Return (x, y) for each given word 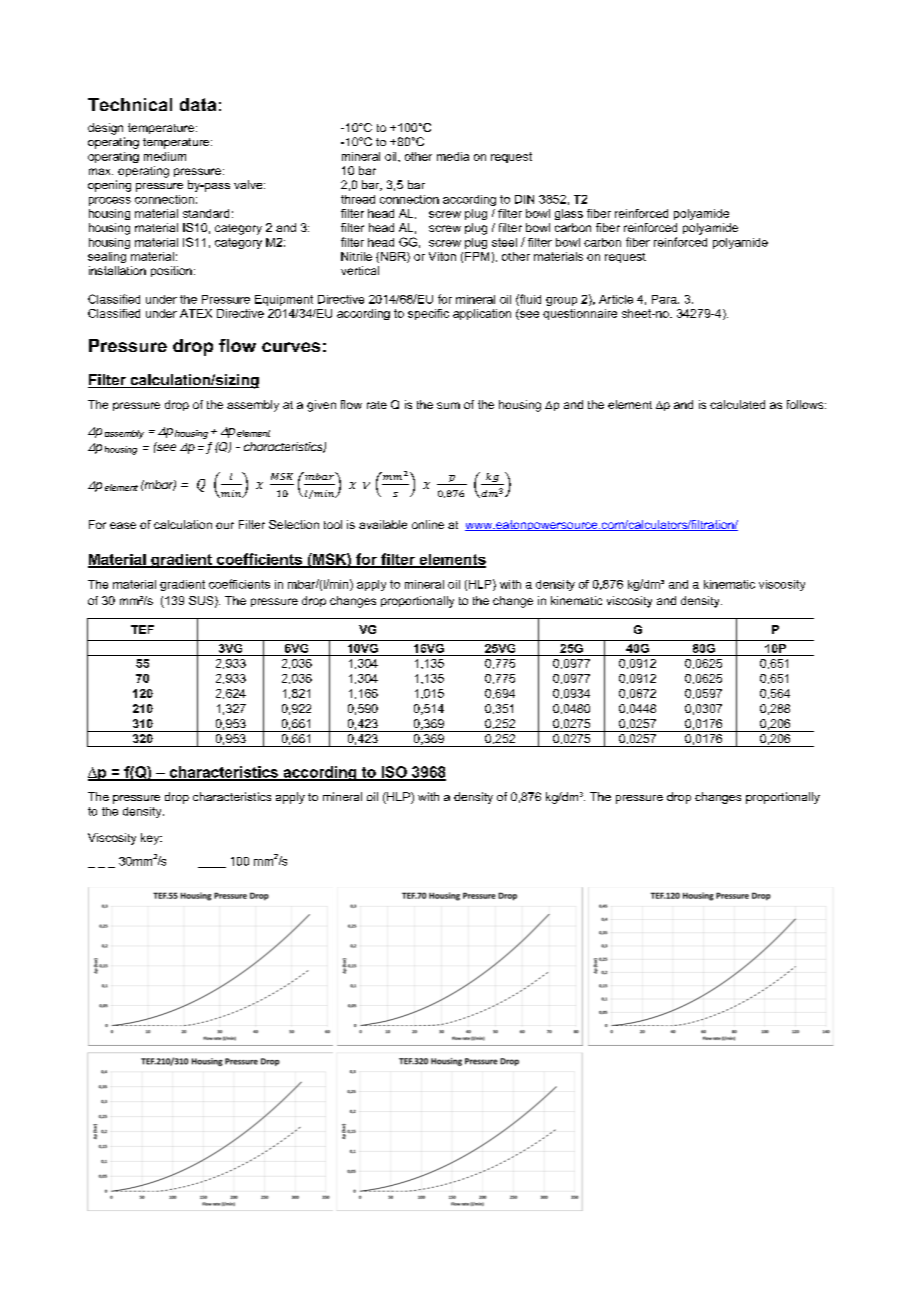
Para (665, 299)
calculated (737, 404)
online (428, 524)
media (453, 156)
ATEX (196, 313)
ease (123, 525)
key (151, 839)
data (198, 104)
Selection (294, 524)
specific (428, 314)
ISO (394, 773)
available (383, 524)
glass (569, 214)
